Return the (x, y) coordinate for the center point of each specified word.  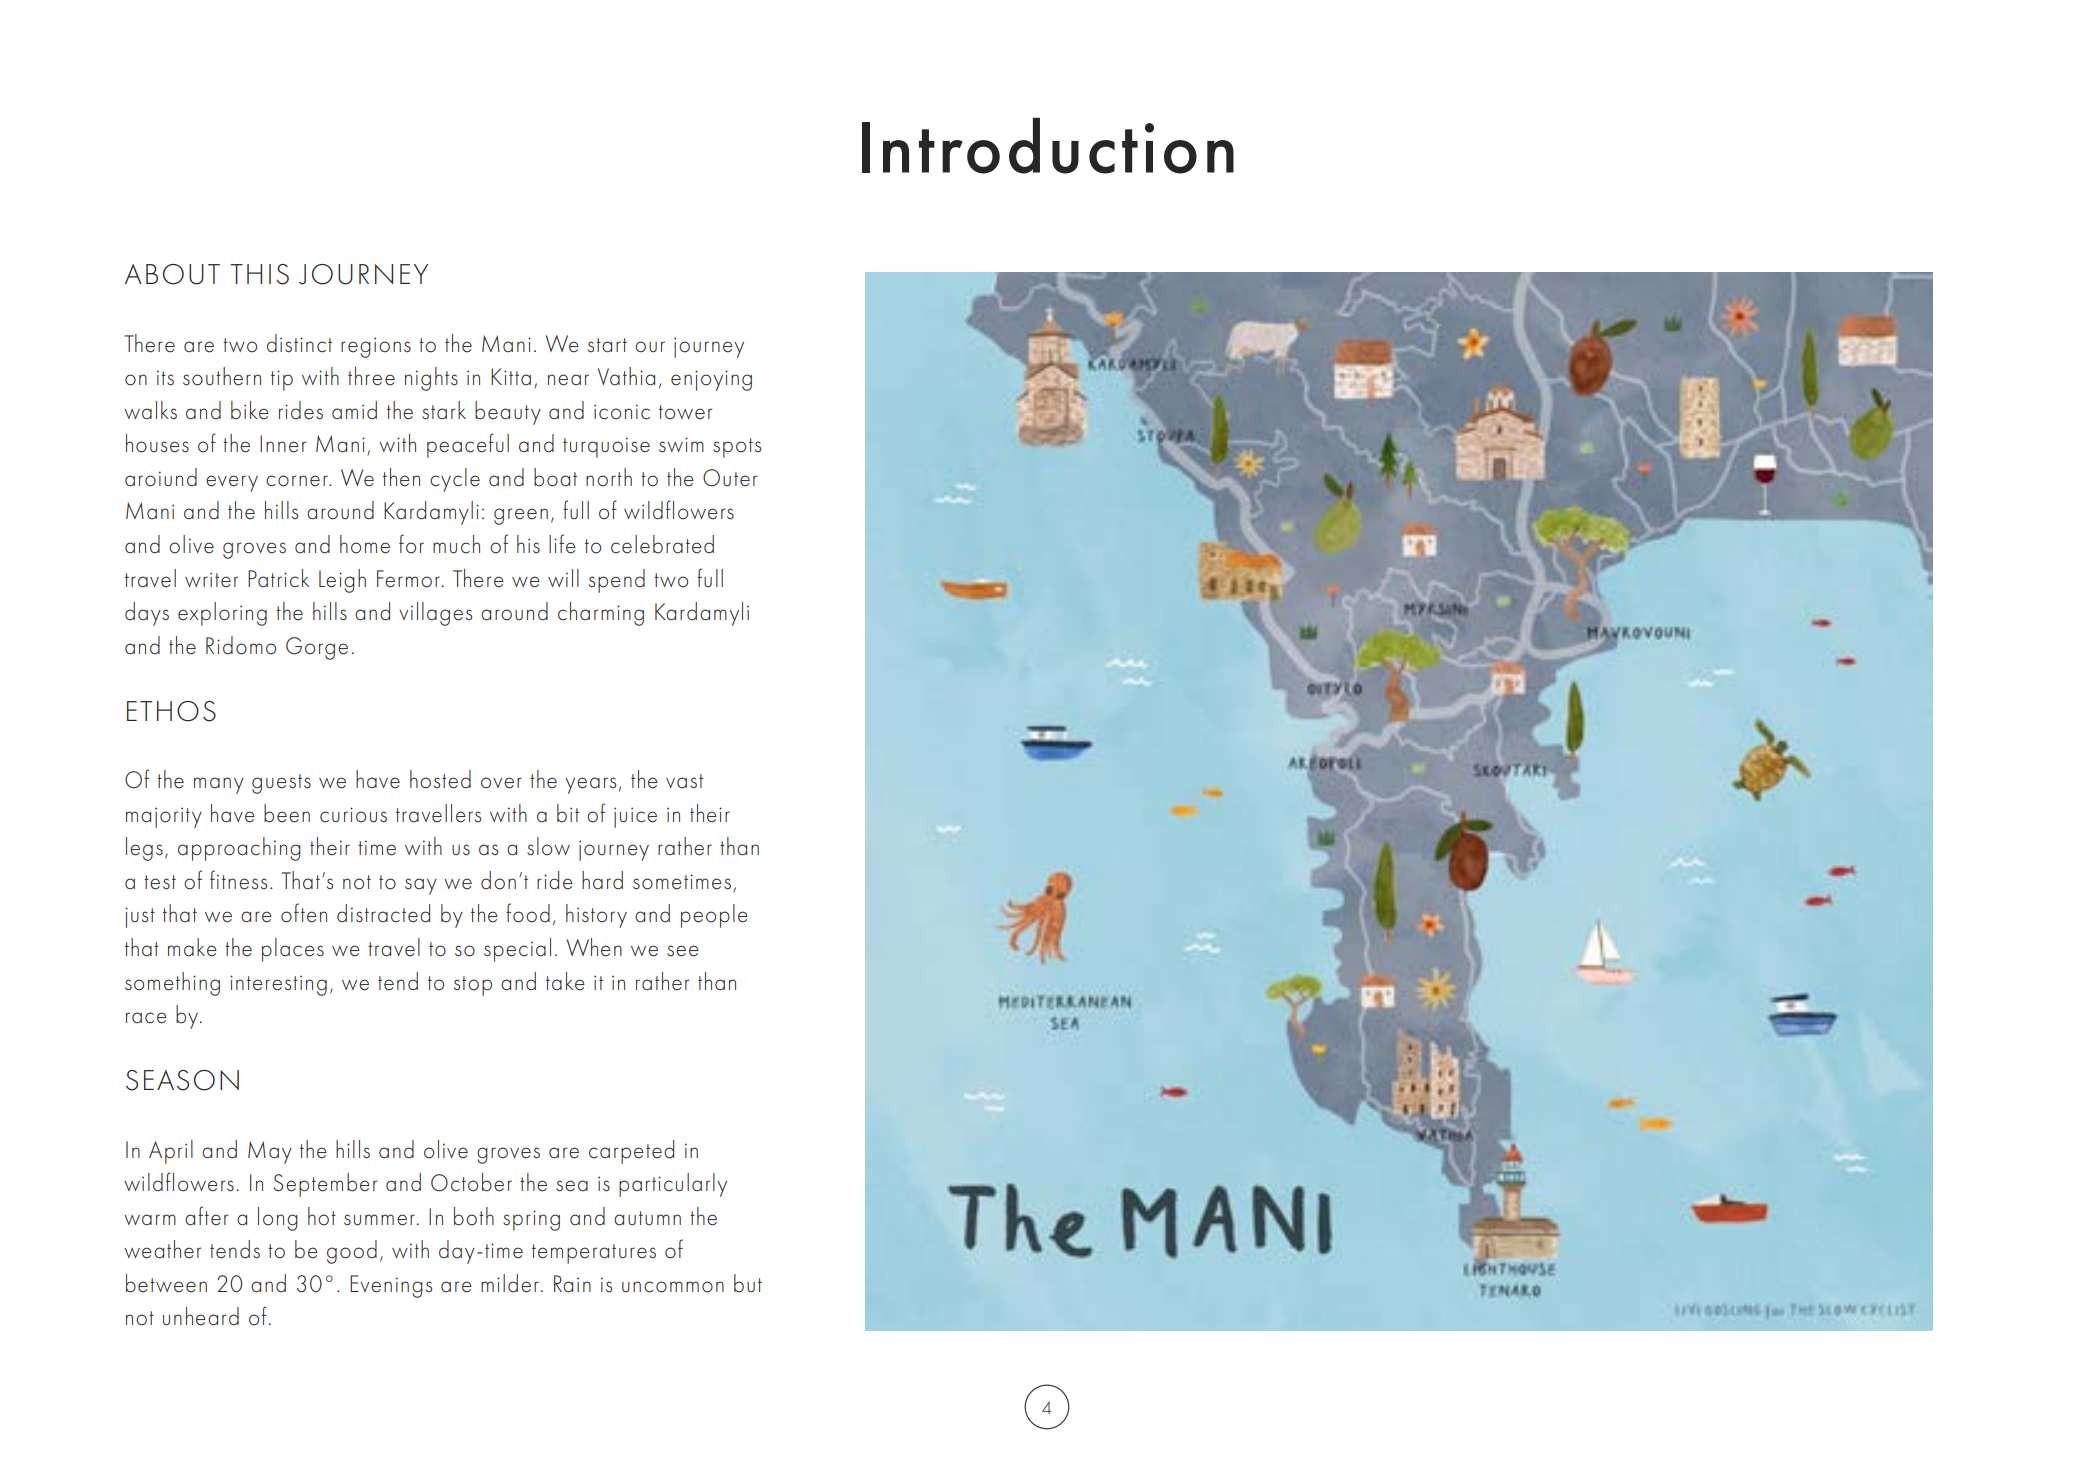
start (607, 345)
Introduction (1048, 146)
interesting (278, 985)
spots (737, 448)
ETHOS (171, 711)
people (714, 916)
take (565, 981)
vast (684, 781)
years (590, 785)
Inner (283, 444)
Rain (572, 1284)
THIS (259, 274)
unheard (201, 1316)
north (609, 477)
